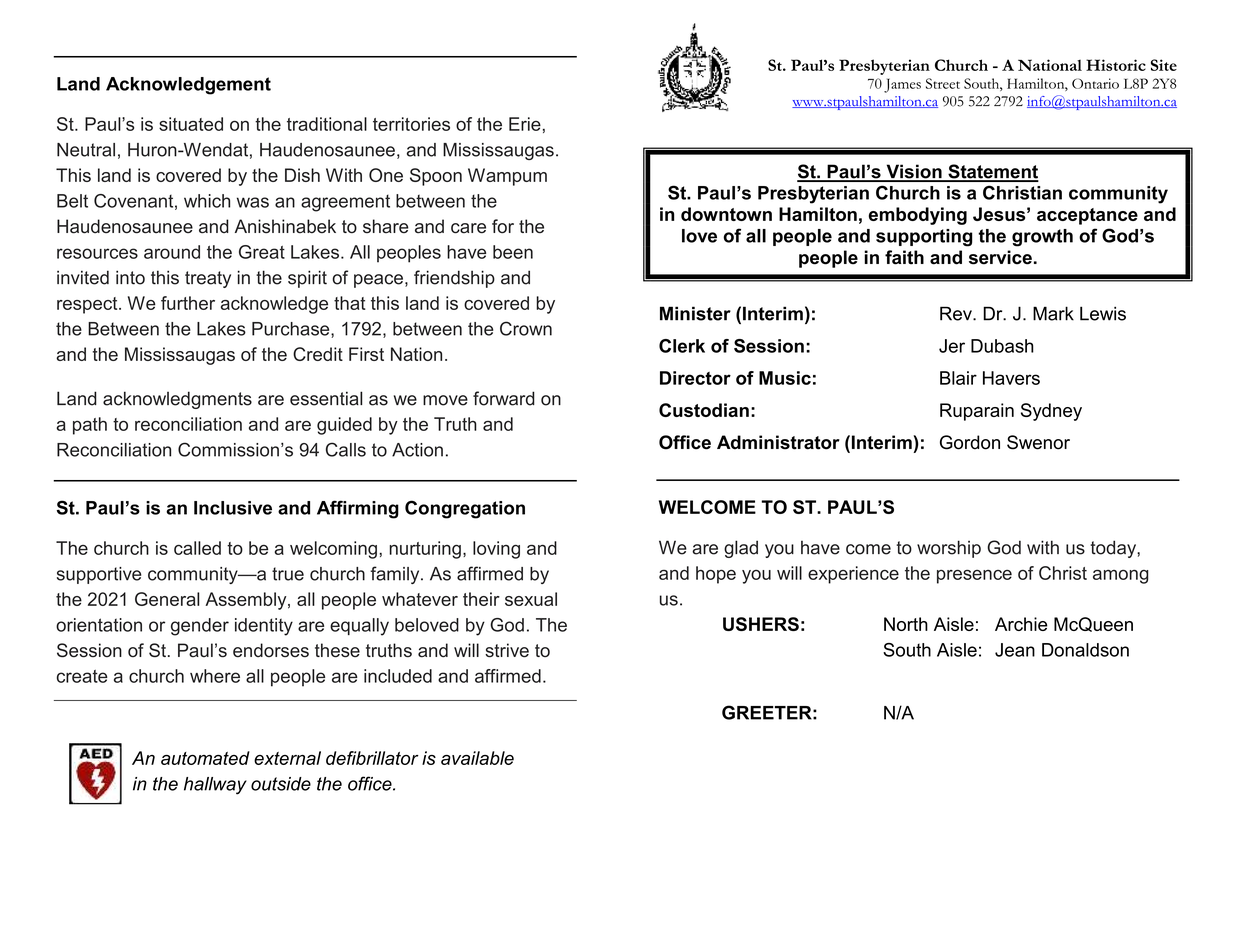 This screenshot has height=952, width=1233. Describe the element at coordinates (477, 758) in the screenshot. I see `available` at that location.
